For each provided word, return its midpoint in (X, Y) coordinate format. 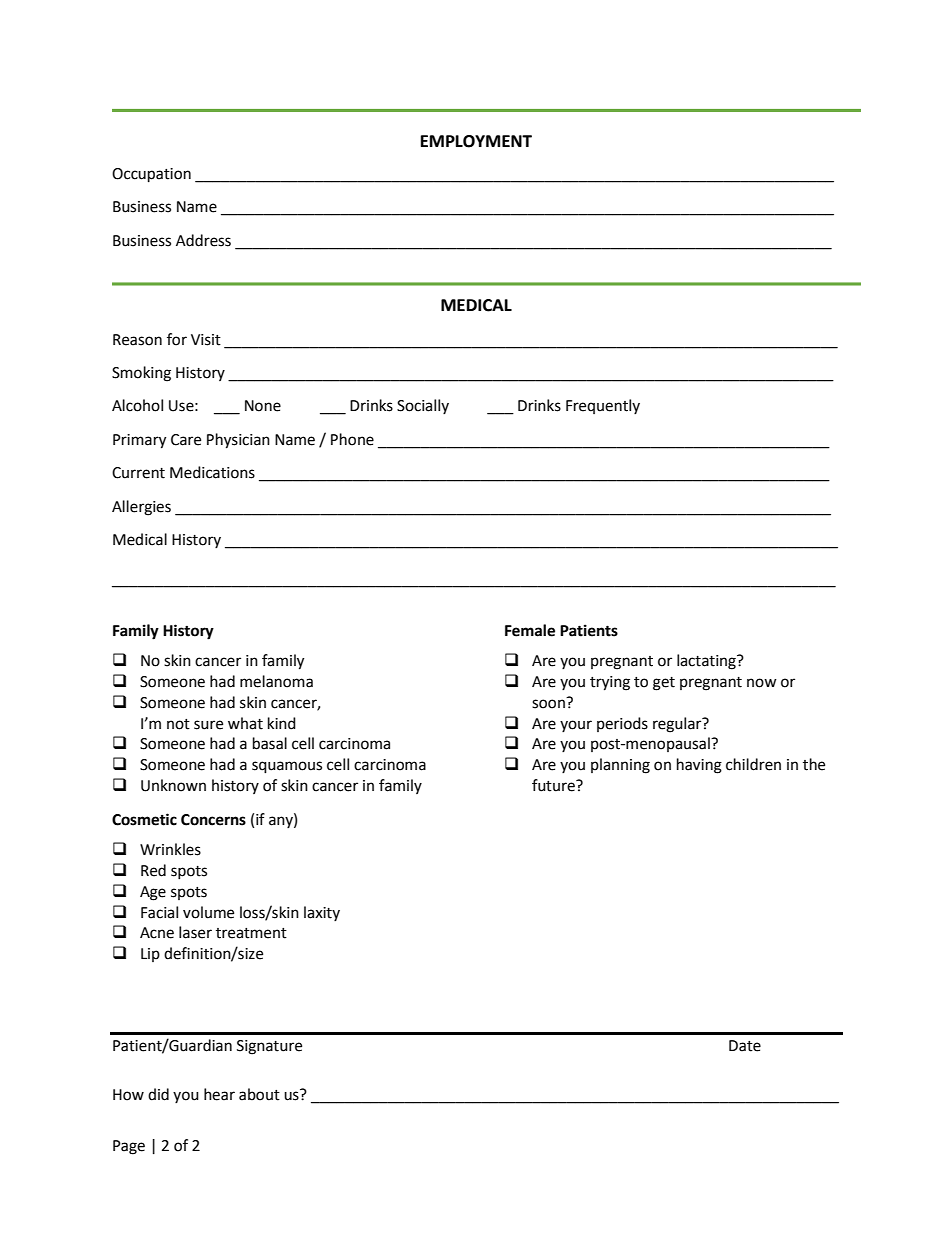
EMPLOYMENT (476, 141)
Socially (423, 406)
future (554, 785)
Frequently (603, 406)
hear (219, 1094)
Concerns (213, 820)
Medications (212, 472)
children (753, 764)
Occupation (151, 175)
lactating (707, 662)
